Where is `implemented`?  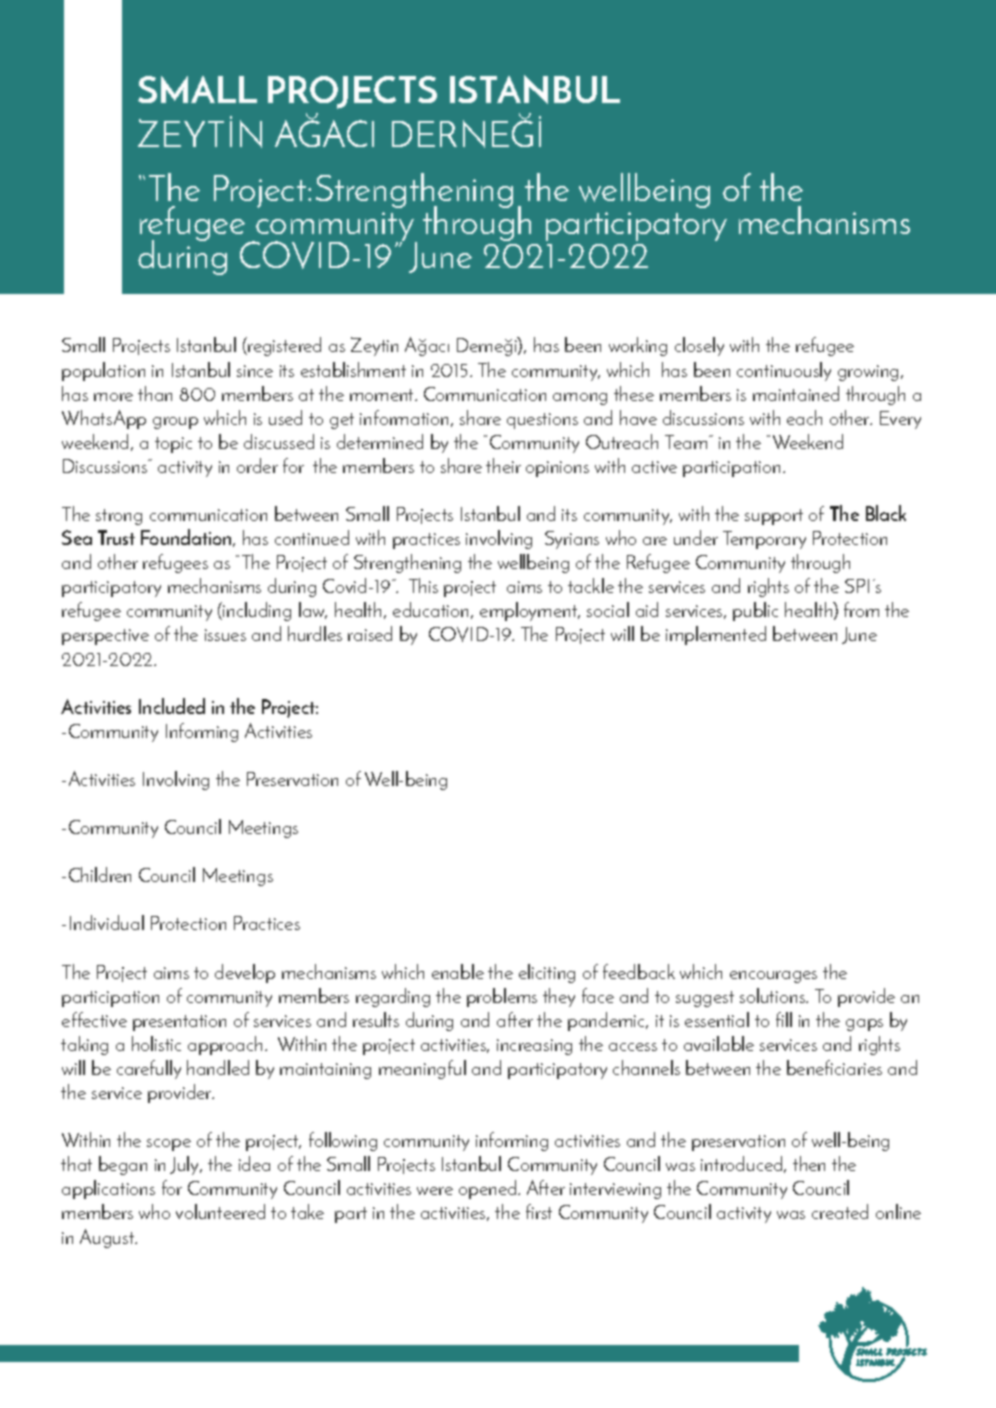 implemented is located at coordinates (716, 635).
